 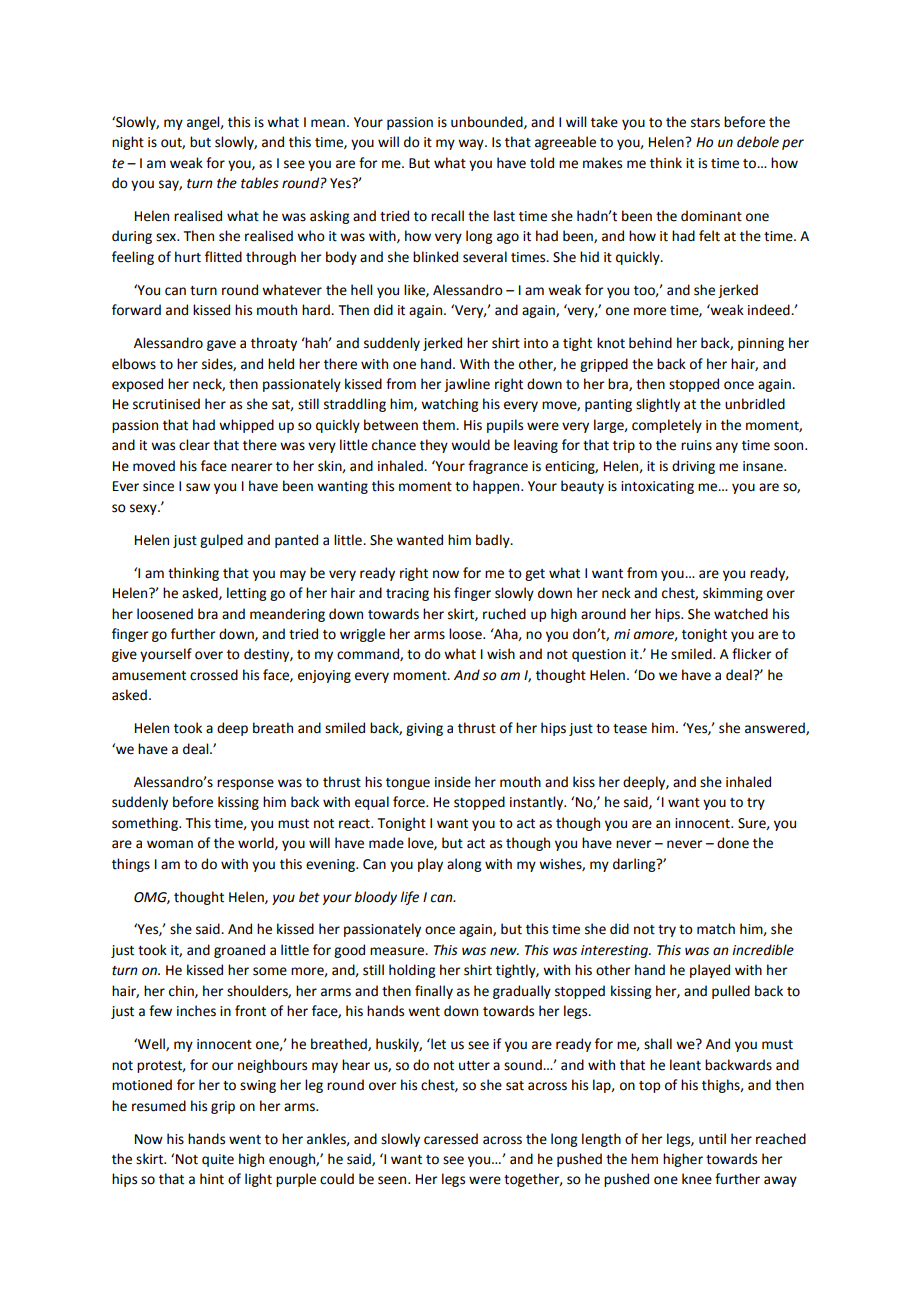 I want to click on caressed, so click(x=451, y=1139).
